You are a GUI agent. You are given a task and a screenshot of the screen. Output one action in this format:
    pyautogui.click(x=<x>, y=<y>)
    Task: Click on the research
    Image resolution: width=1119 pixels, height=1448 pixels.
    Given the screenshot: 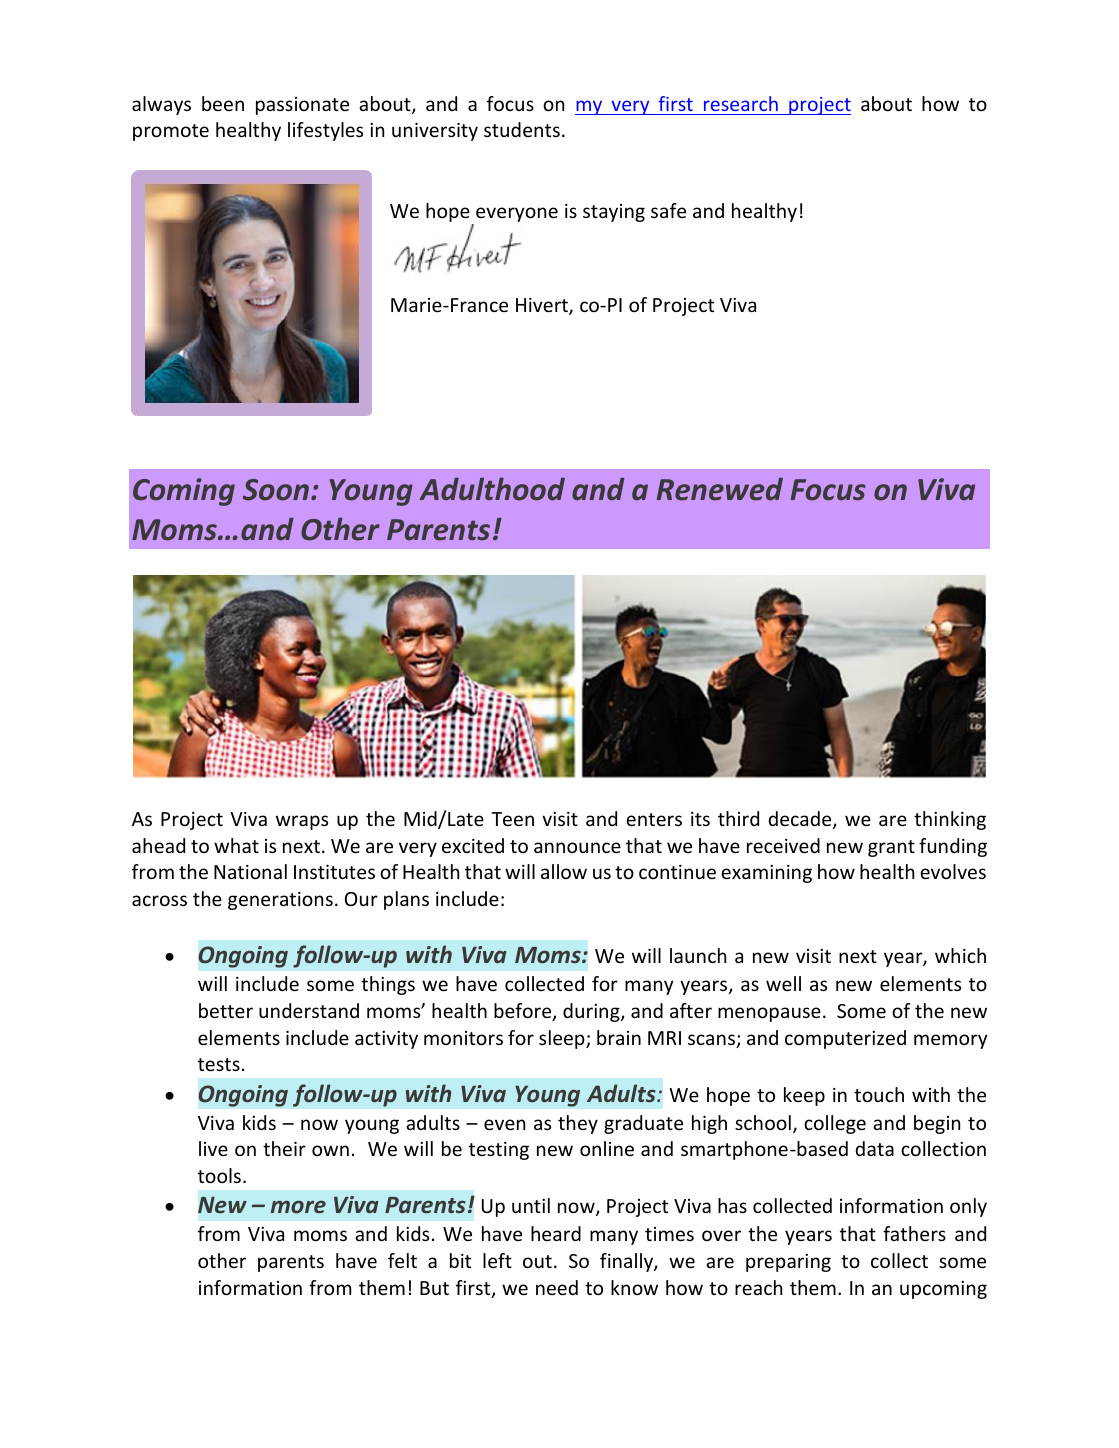 What is the action you would take?
    pyautogui.click(x=741, y=103)
